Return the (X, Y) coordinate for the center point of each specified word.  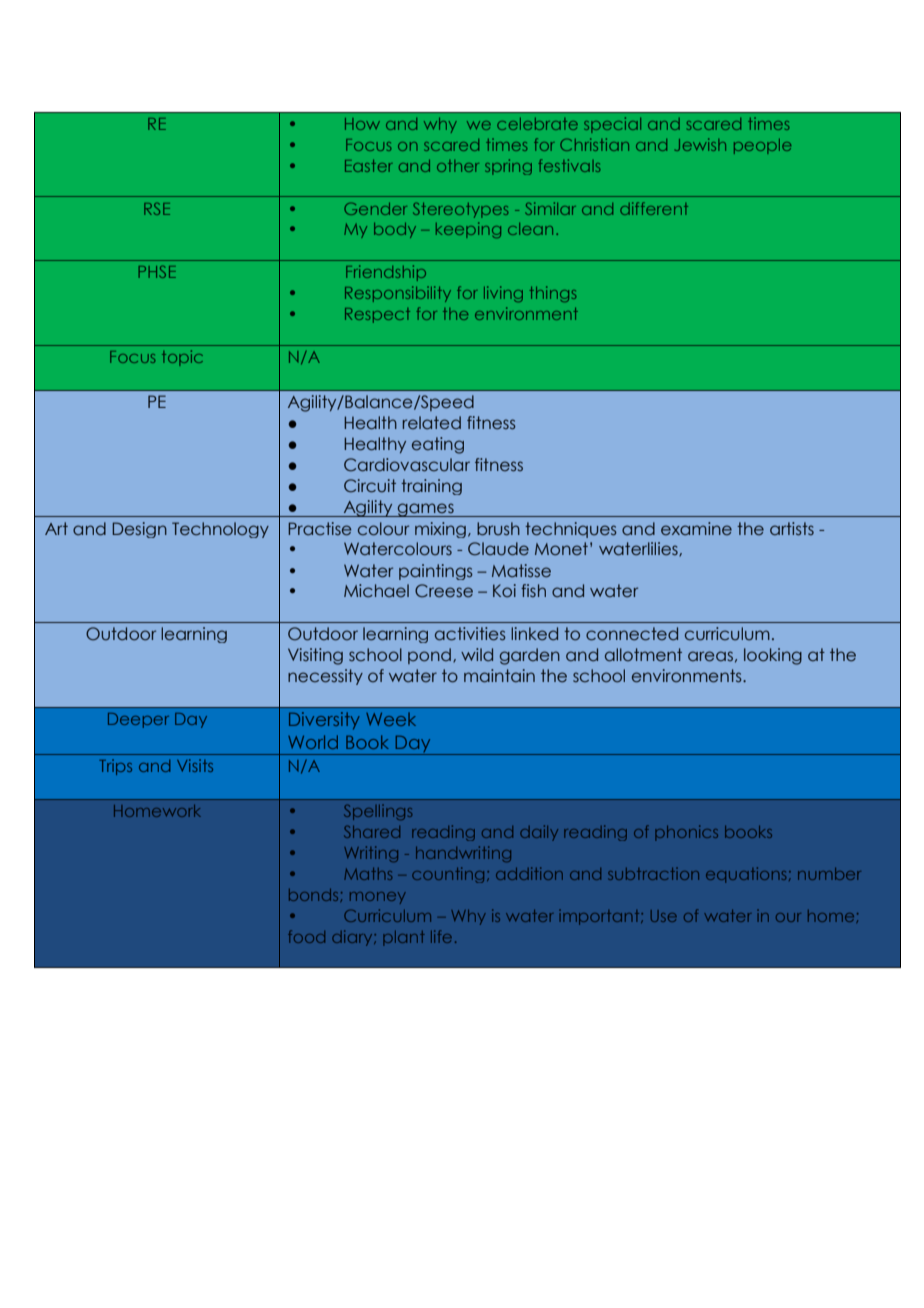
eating (438, 445)
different (654, 208)
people (762, 146)
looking (773, 656)
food (306, 936)
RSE (157, 209)
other (458, 166)
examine (696, 528)
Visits (195, 765)
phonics (686, 833)
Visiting (315, 656)
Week (391, 719)
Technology (220, 530)
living (503, 294)
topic (182, 358)
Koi (504, 590)
